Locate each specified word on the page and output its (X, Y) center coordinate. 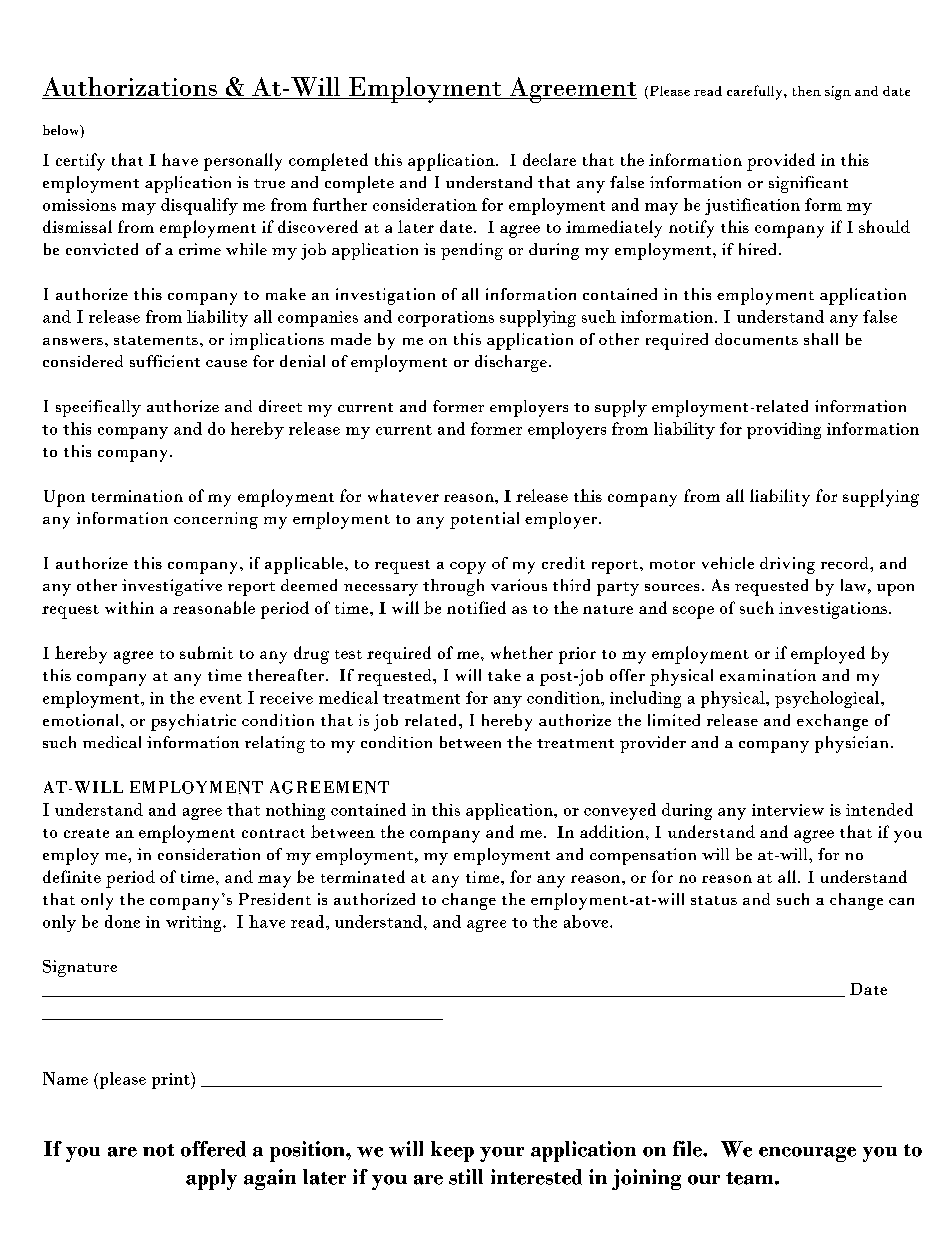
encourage (807, 1154)
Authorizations (130, 88)
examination (768, 675)
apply (211, 1179)
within (129, 607)
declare (549, 159)
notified (476, 607)
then (807, 91)
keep (452, 1151)
